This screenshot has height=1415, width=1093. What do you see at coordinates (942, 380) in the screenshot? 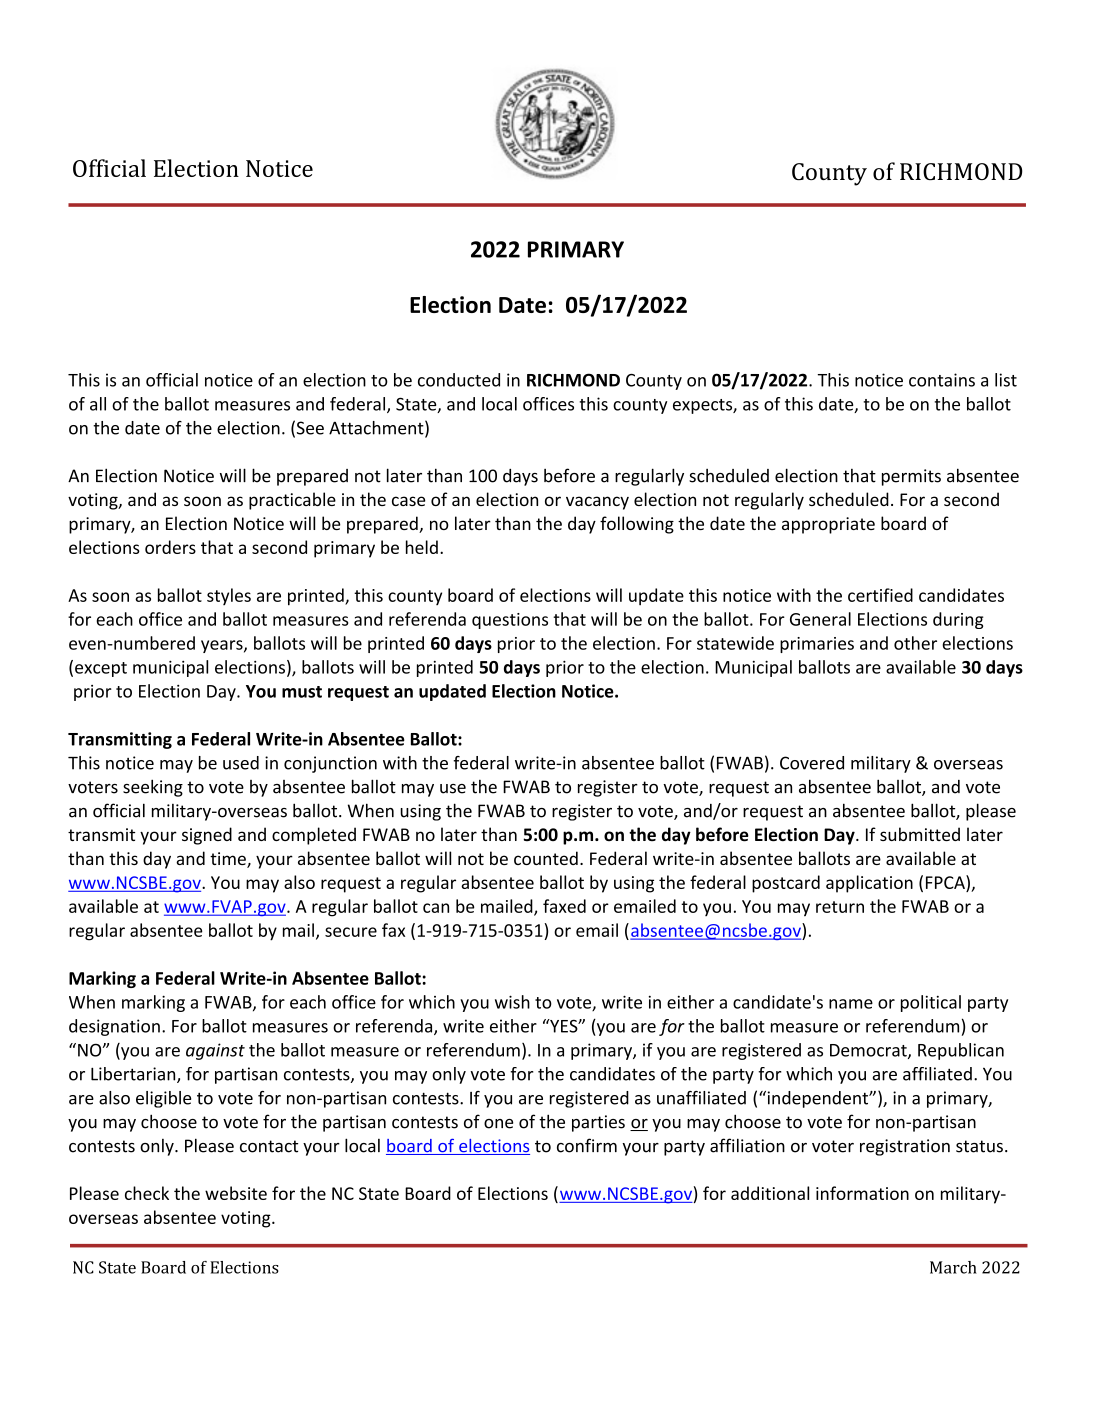
I see `contains` at bounding box center [942, 380].
